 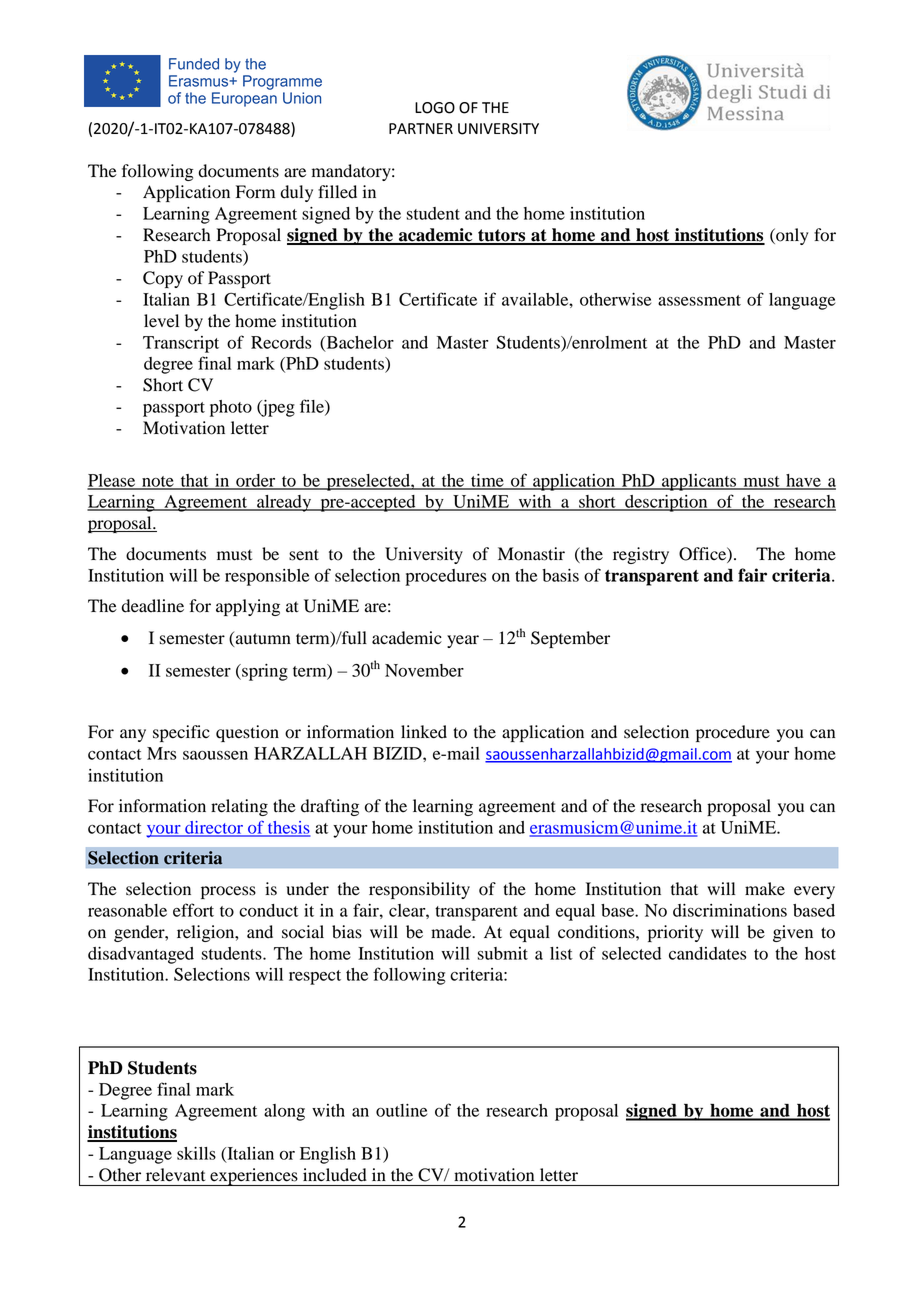 I want to click on director, so click(x=214, y=828).
